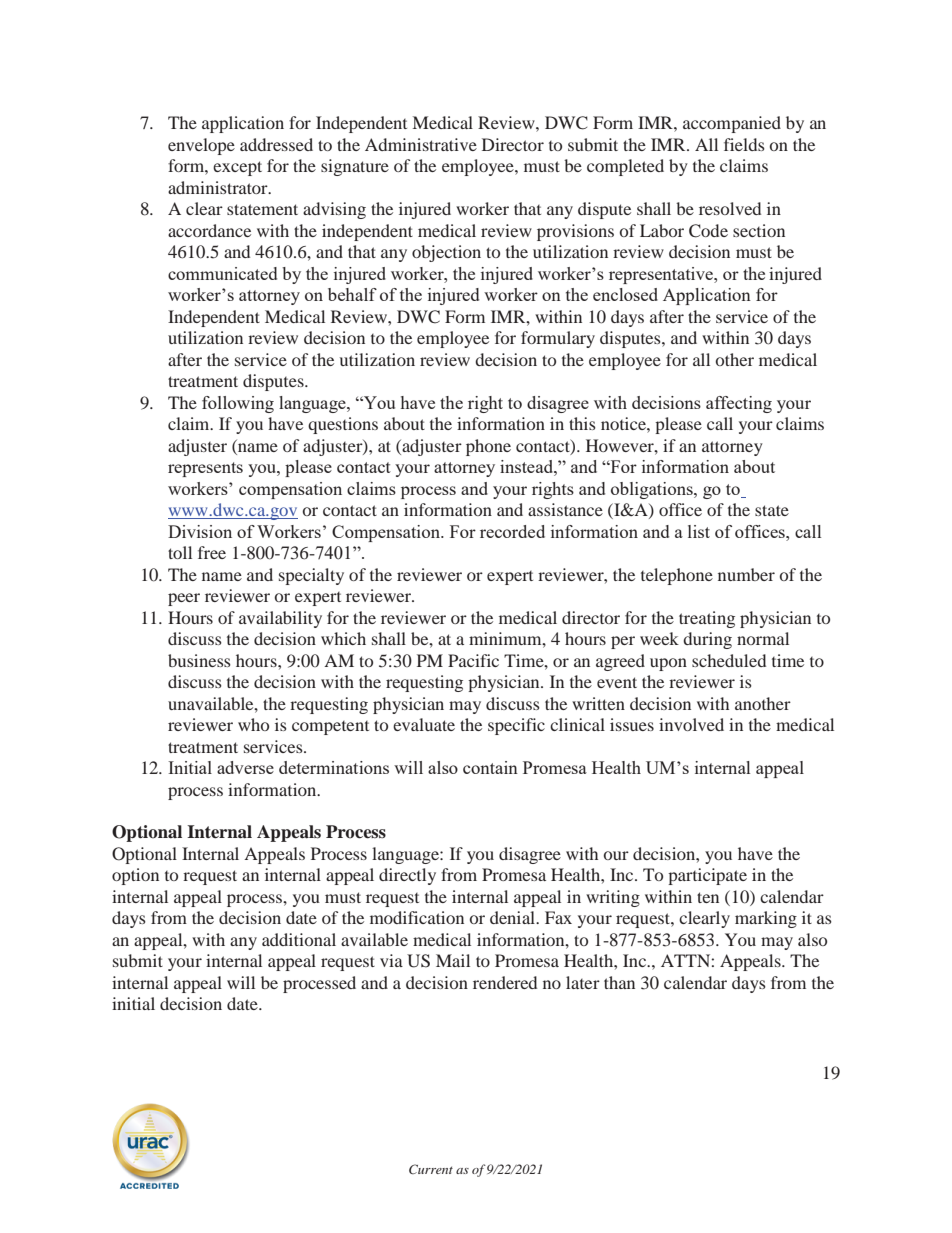  I want to click on rendered, so click(505, 982).
